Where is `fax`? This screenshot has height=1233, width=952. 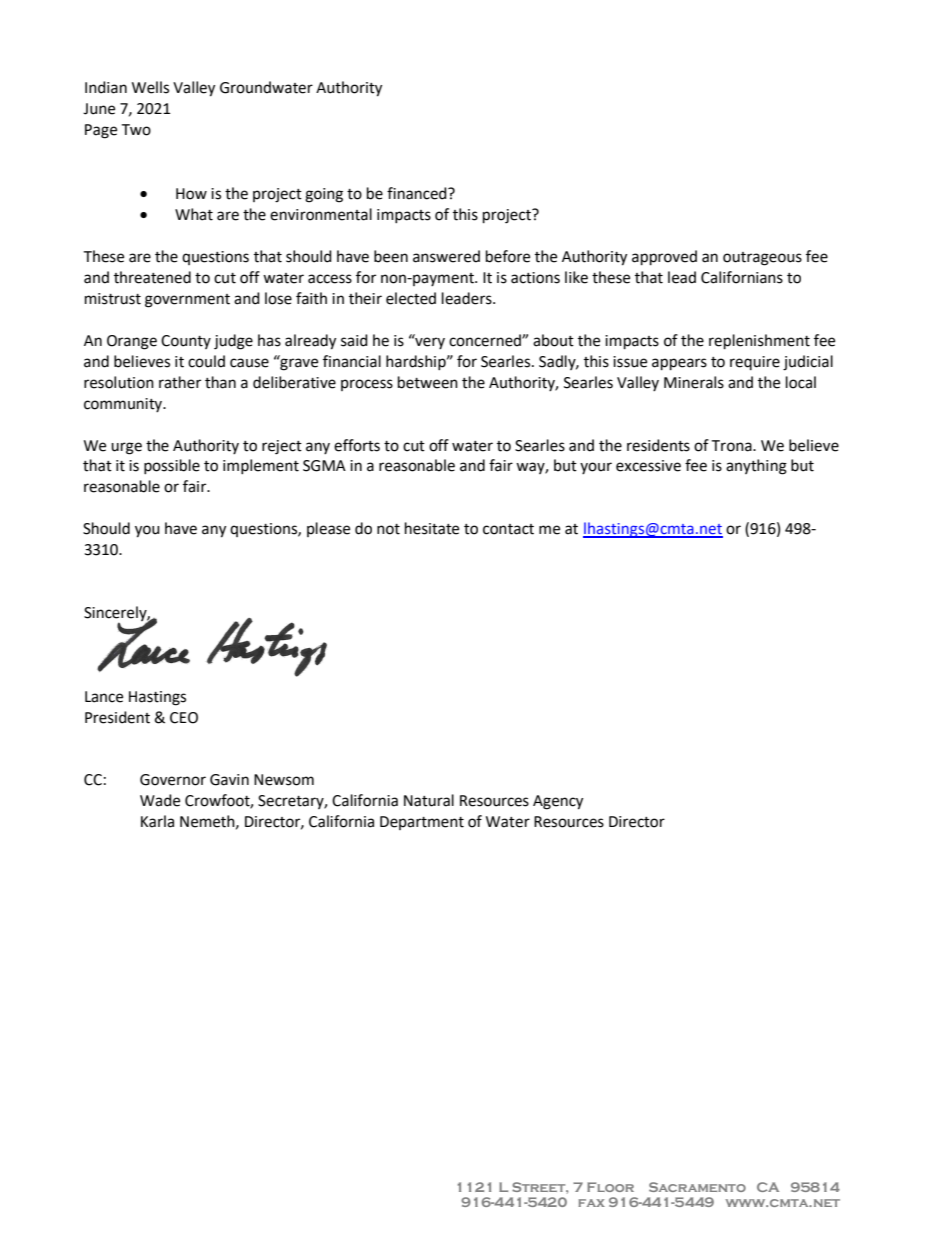
fax is located at coordinates (591, 1203).
